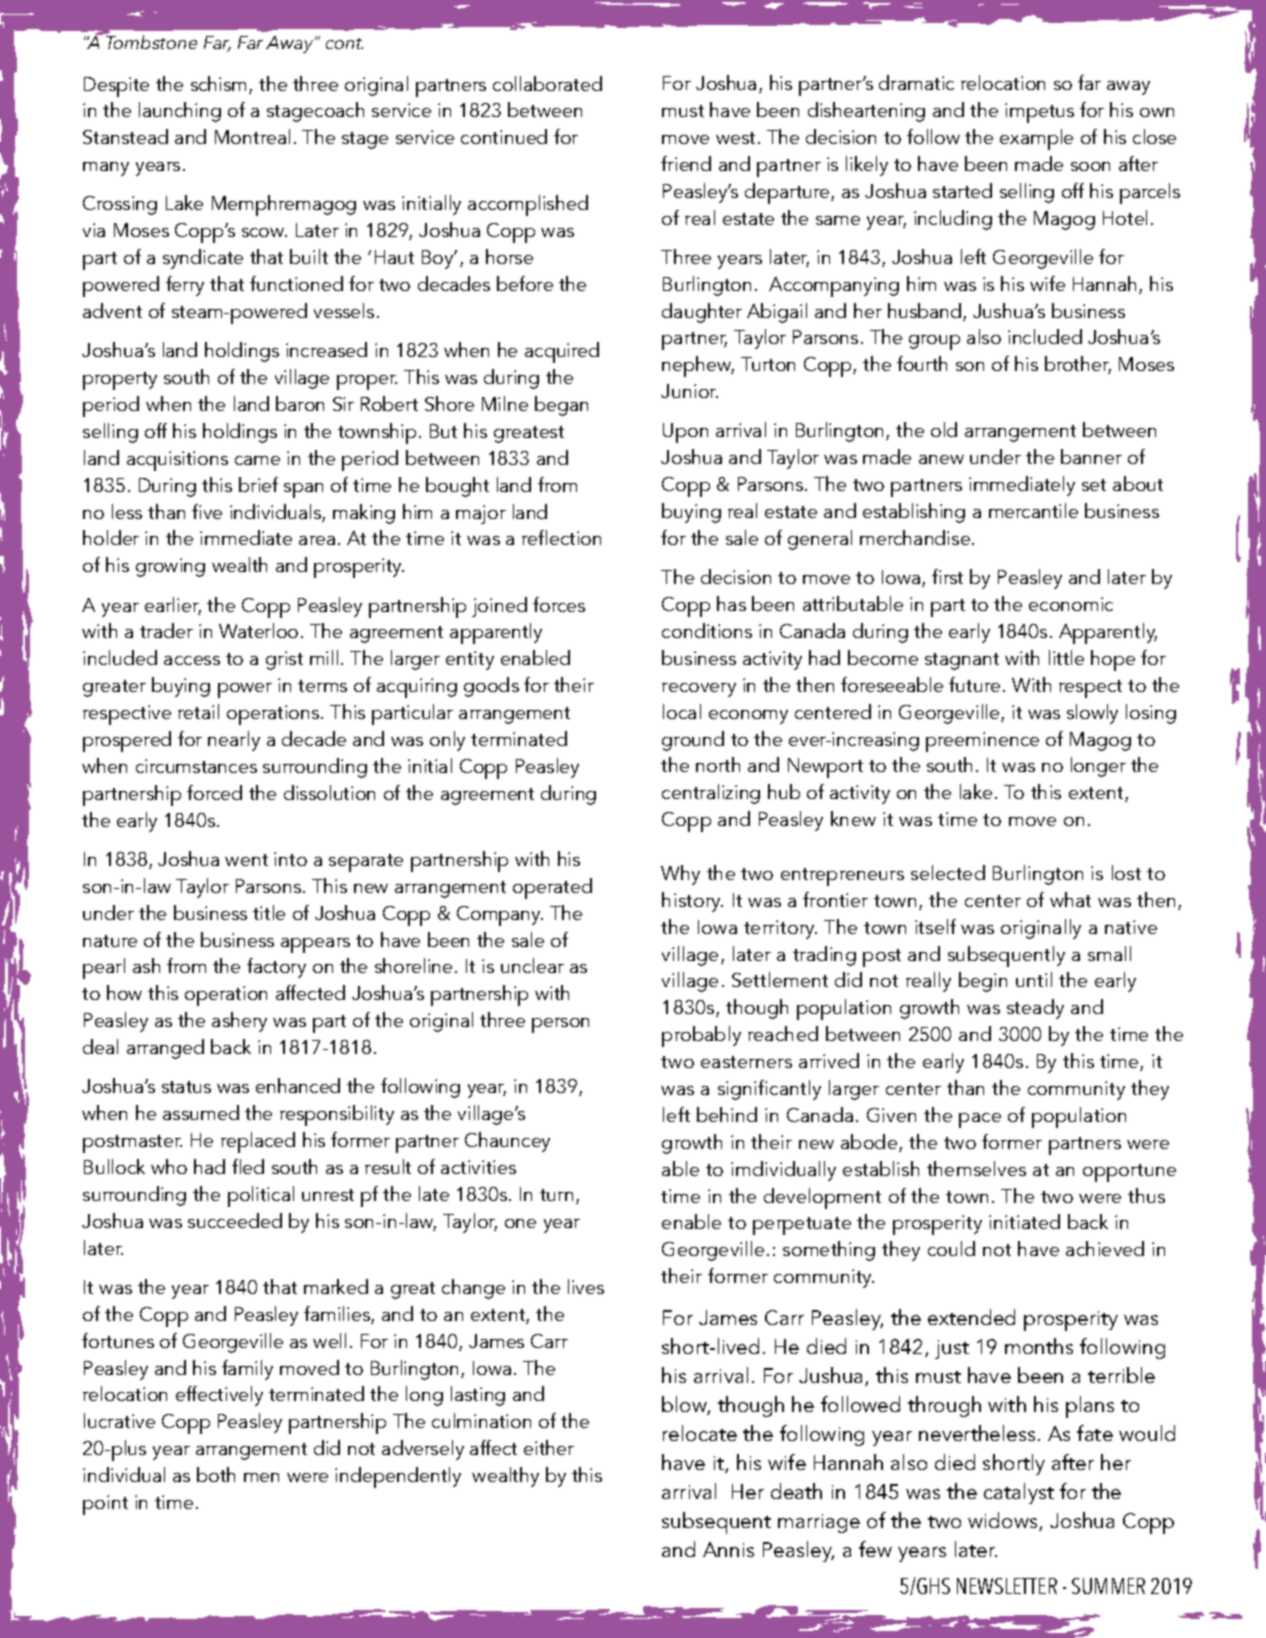 The width and height of the document is (1266, 1638). What do you see at coordinates (556, 1195) in the document?
I see `turn` at bounding box center [556, 1195].
